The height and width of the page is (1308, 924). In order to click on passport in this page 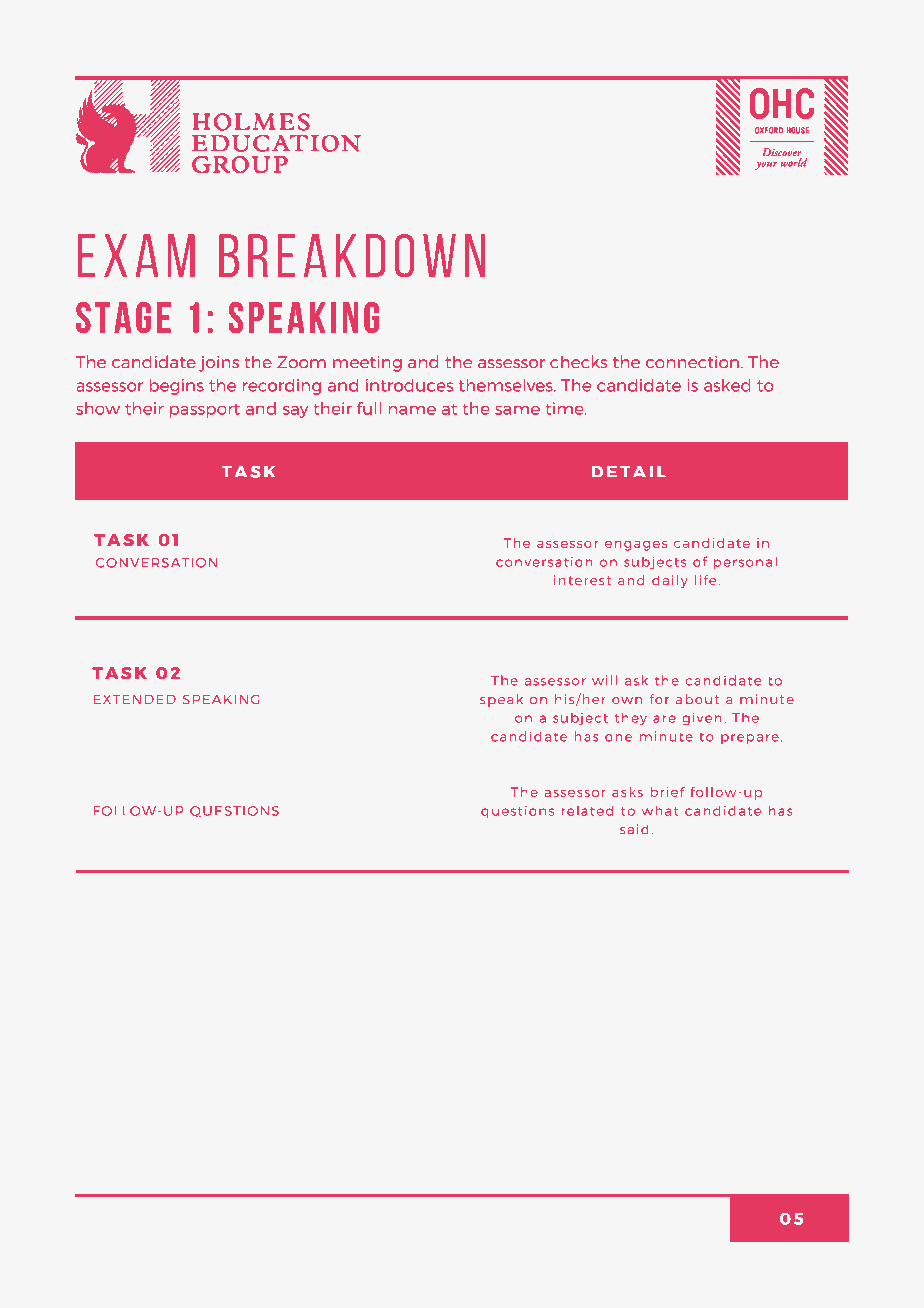, I will do `click(205, 410)`.
